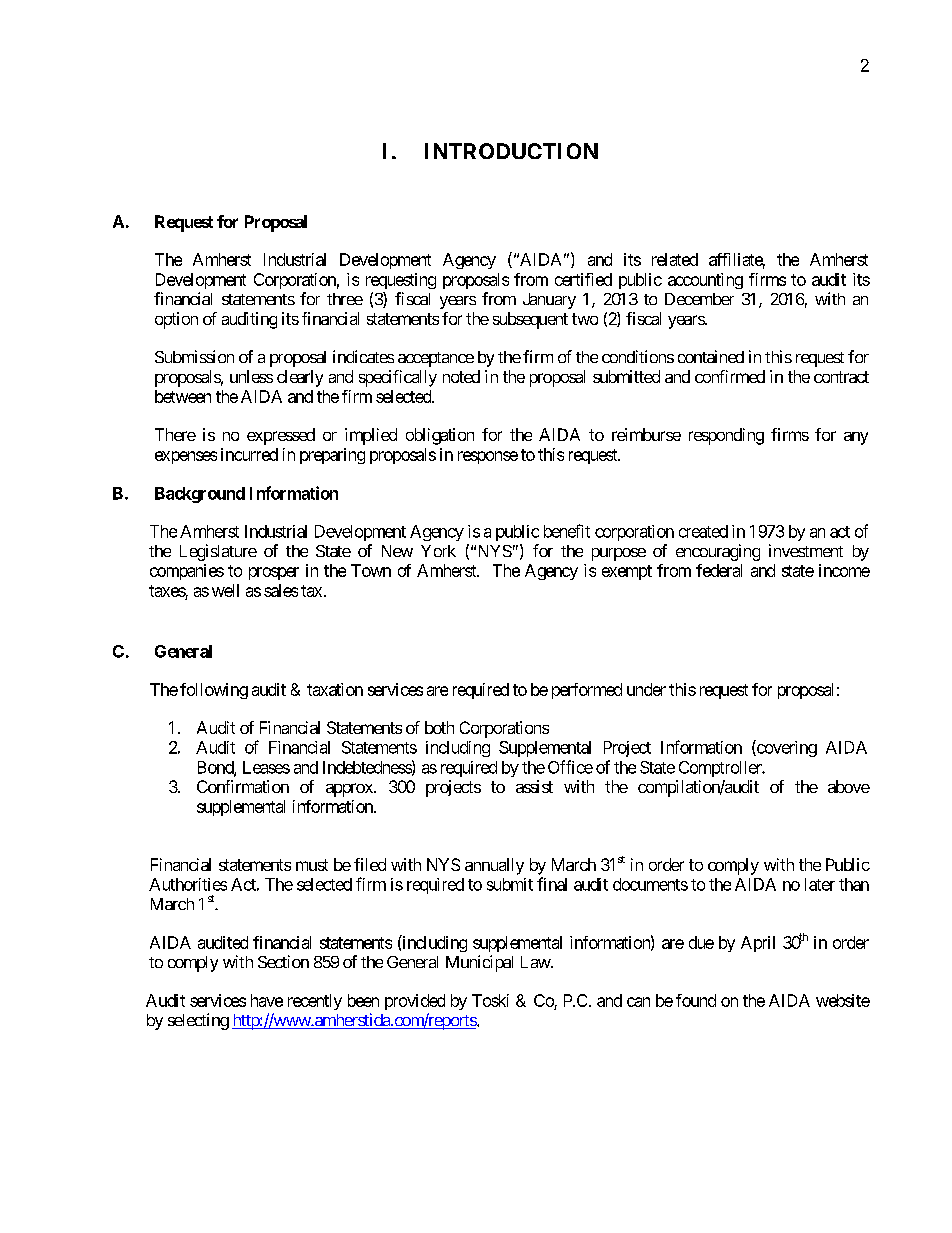 Image resolution: width=952 pixels, height=1233 pixels. I want to click on assist, so click(534, 786).
